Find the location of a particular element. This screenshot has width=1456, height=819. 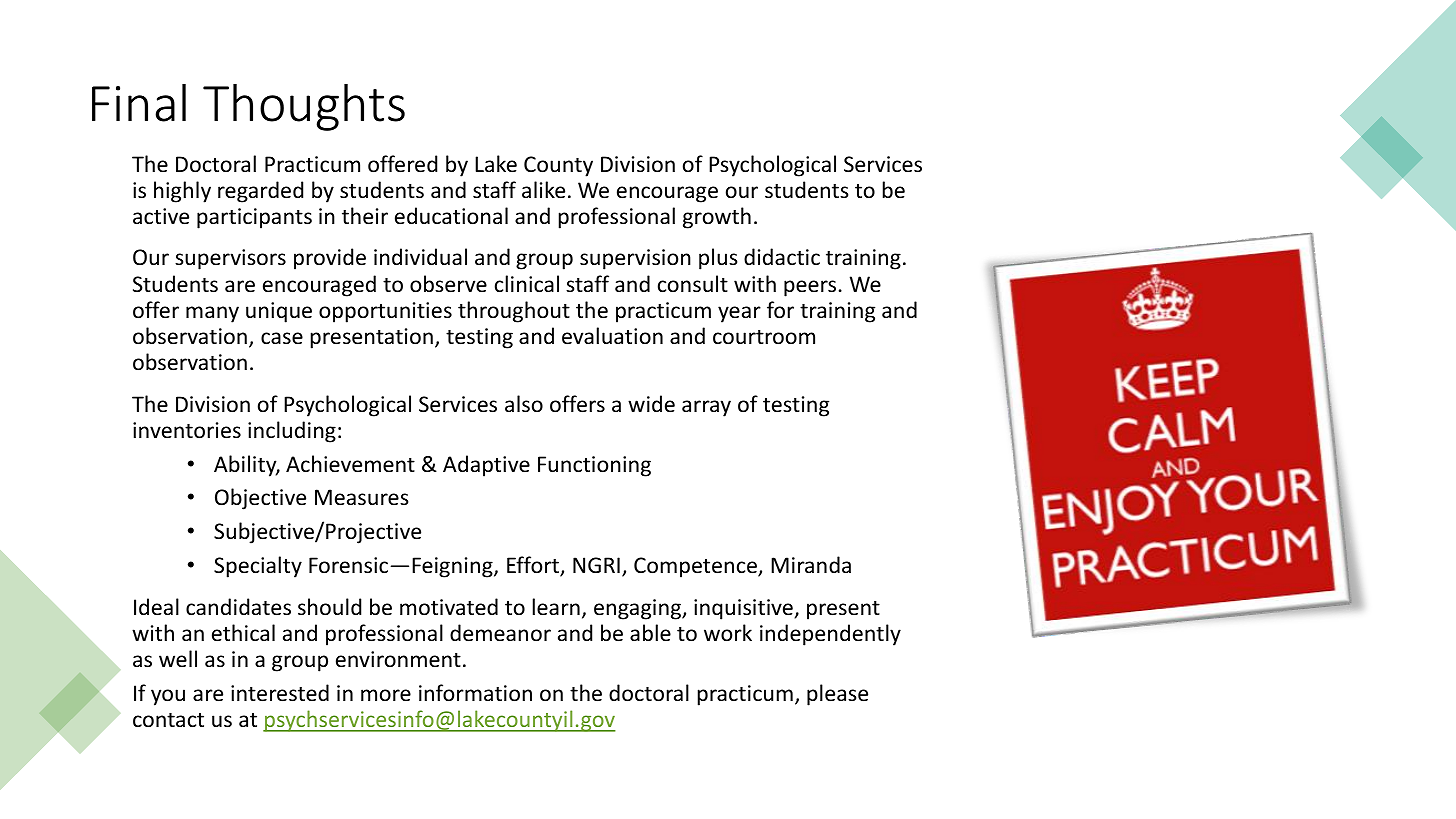

growth is located at coordinates (717, 218).
